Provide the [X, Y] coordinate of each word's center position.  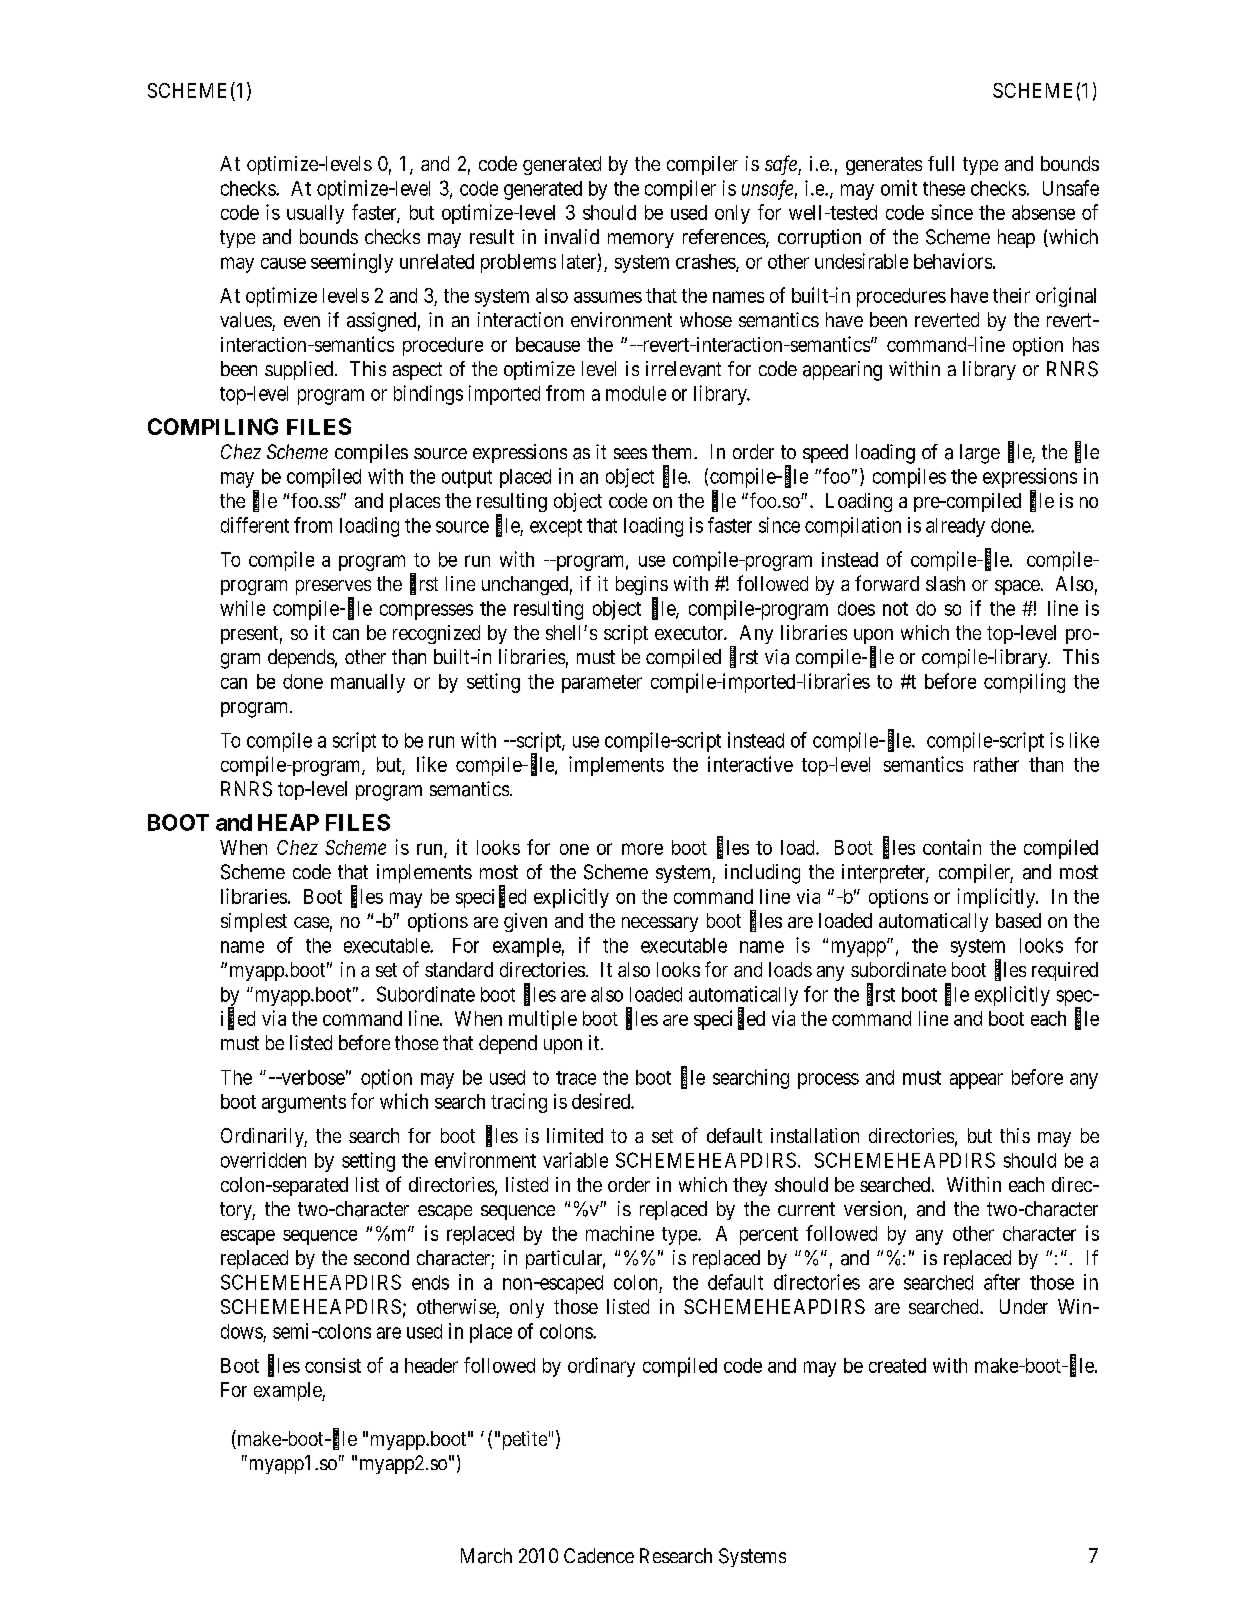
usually [315, 214]
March [486, 1556]
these [944, 188]
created [897, 1365]
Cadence [599, 1555]
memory [641, 240]
